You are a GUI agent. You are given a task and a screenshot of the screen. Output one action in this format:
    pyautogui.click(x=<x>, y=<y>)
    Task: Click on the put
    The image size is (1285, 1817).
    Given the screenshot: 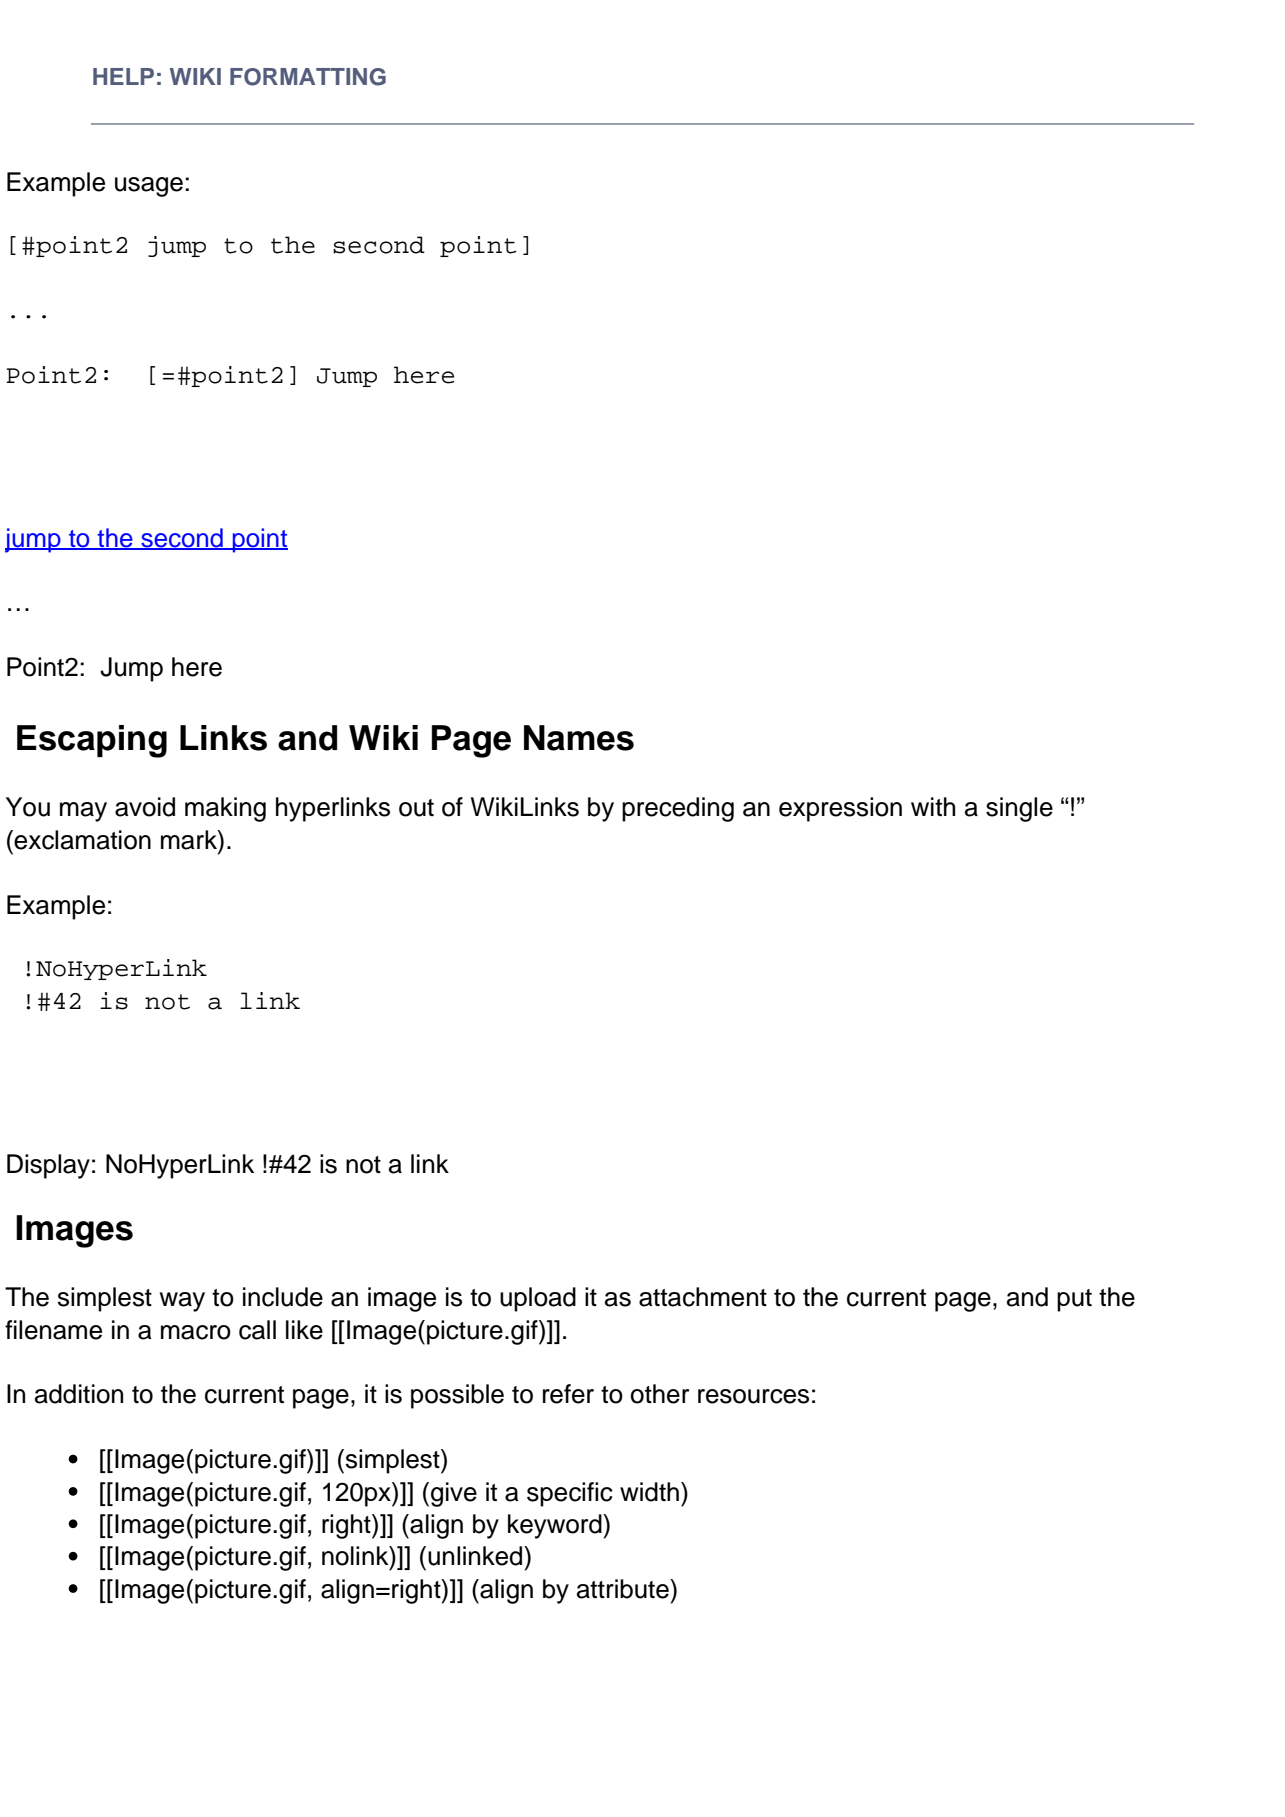 What is the action you would take?
    pyautogui.click(x=1074, y=1300)
